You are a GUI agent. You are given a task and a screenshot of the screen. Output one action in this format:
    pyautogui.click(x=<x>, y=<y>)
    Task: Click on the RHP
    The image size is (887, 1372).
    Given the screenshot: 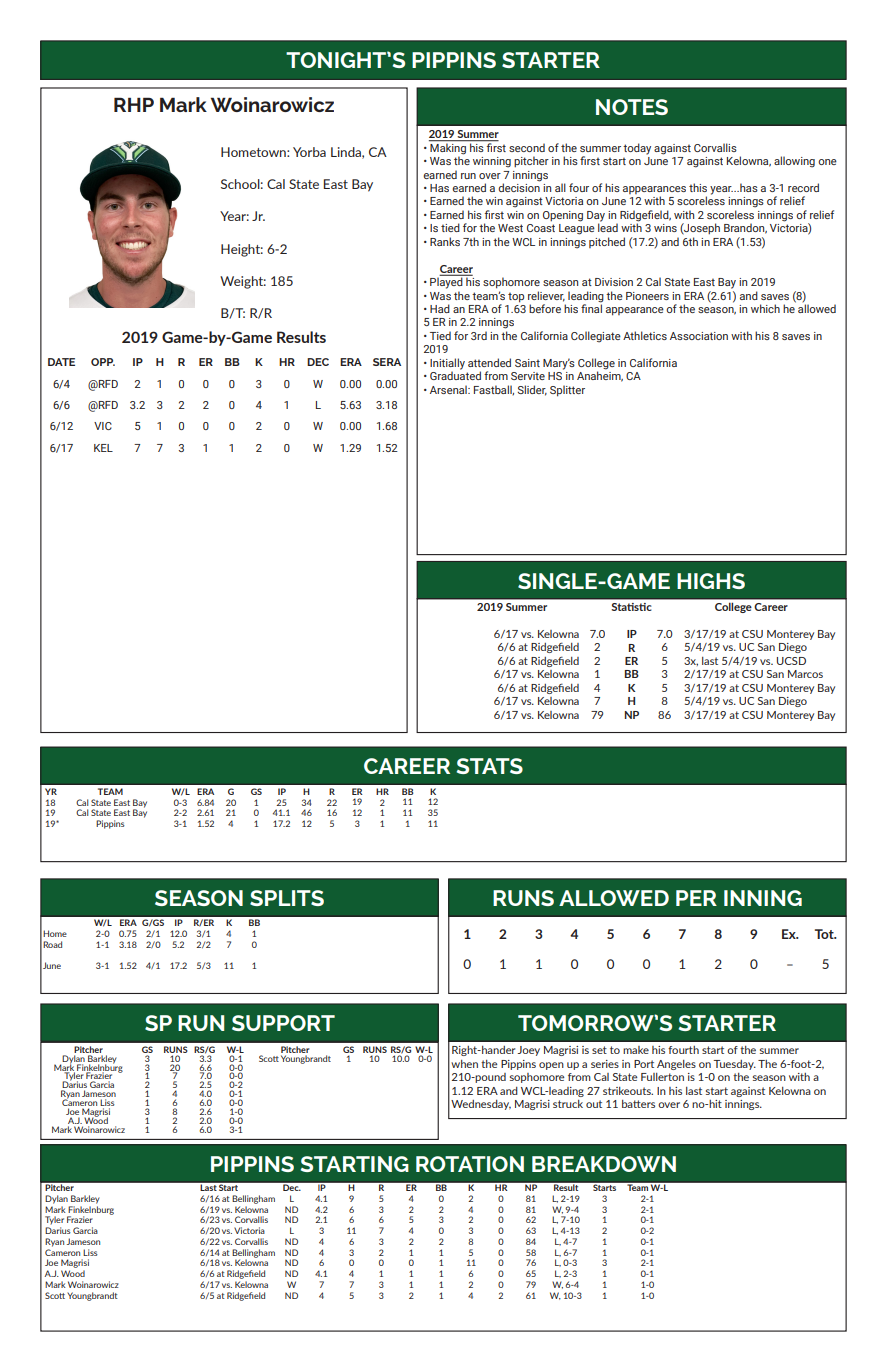 What is the action you would take?
    pyautogui.click(x=134, y=104)
